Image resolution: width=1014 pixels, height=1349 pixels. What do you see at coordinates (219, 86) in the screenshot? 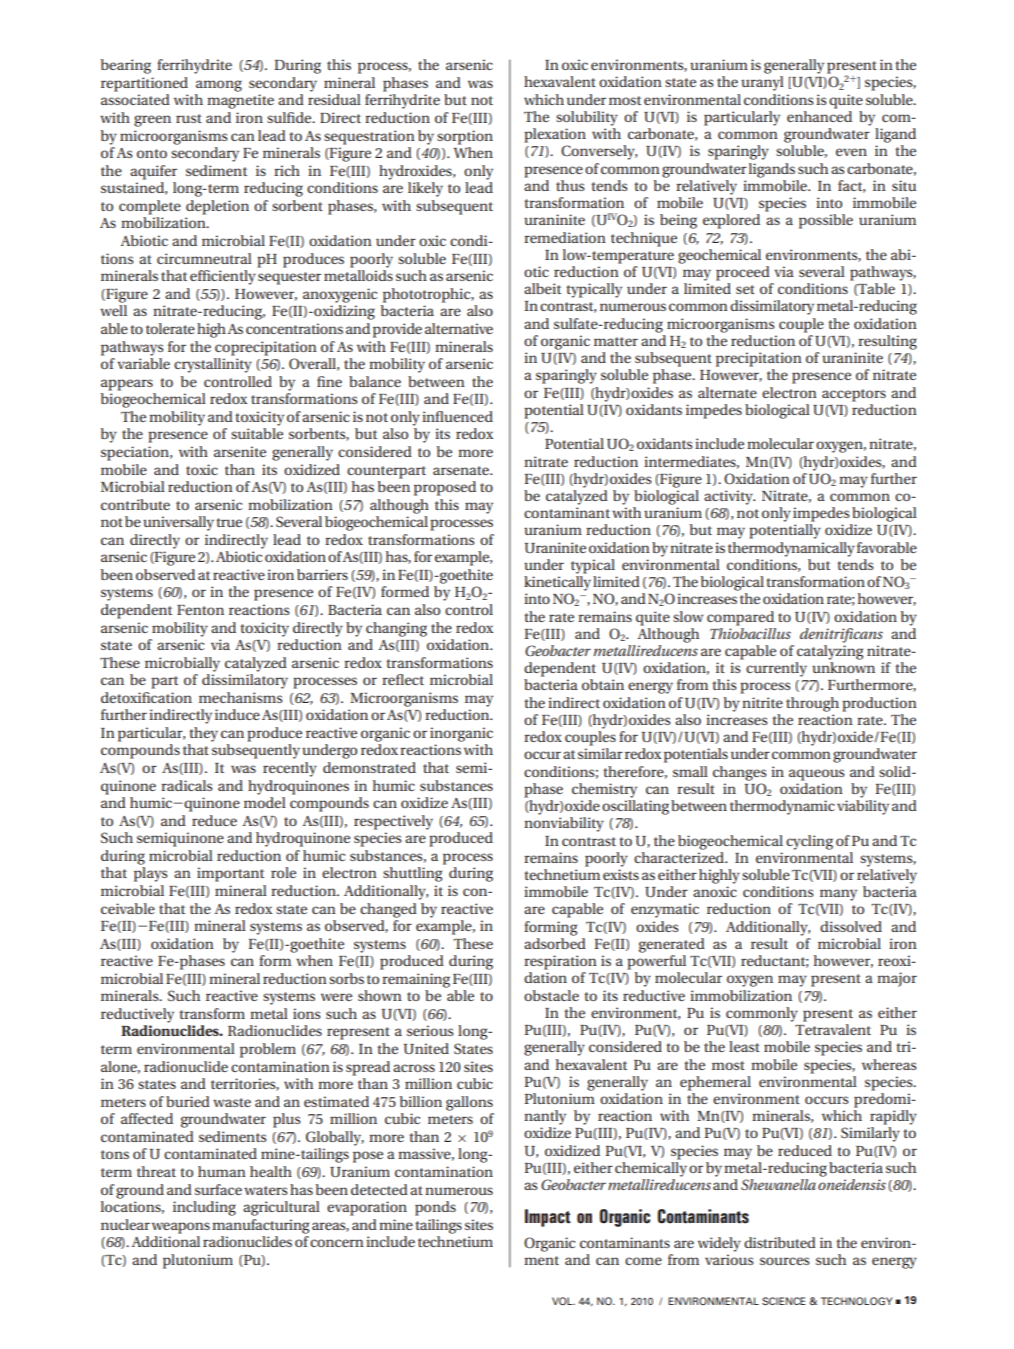
I see `among` at bounding box center [219, 86].
